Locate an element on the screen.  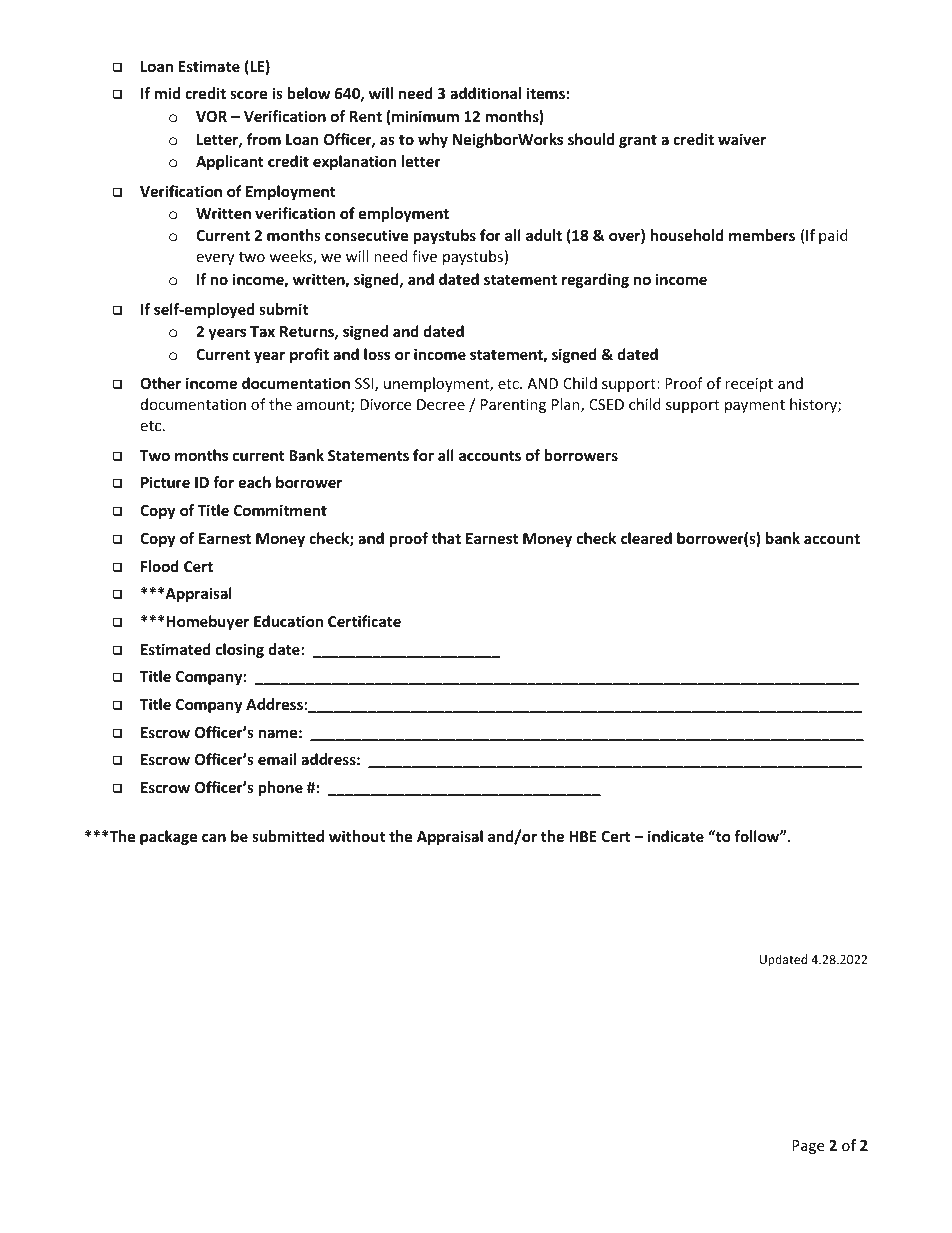
from is located at coordinates (264, 139).
